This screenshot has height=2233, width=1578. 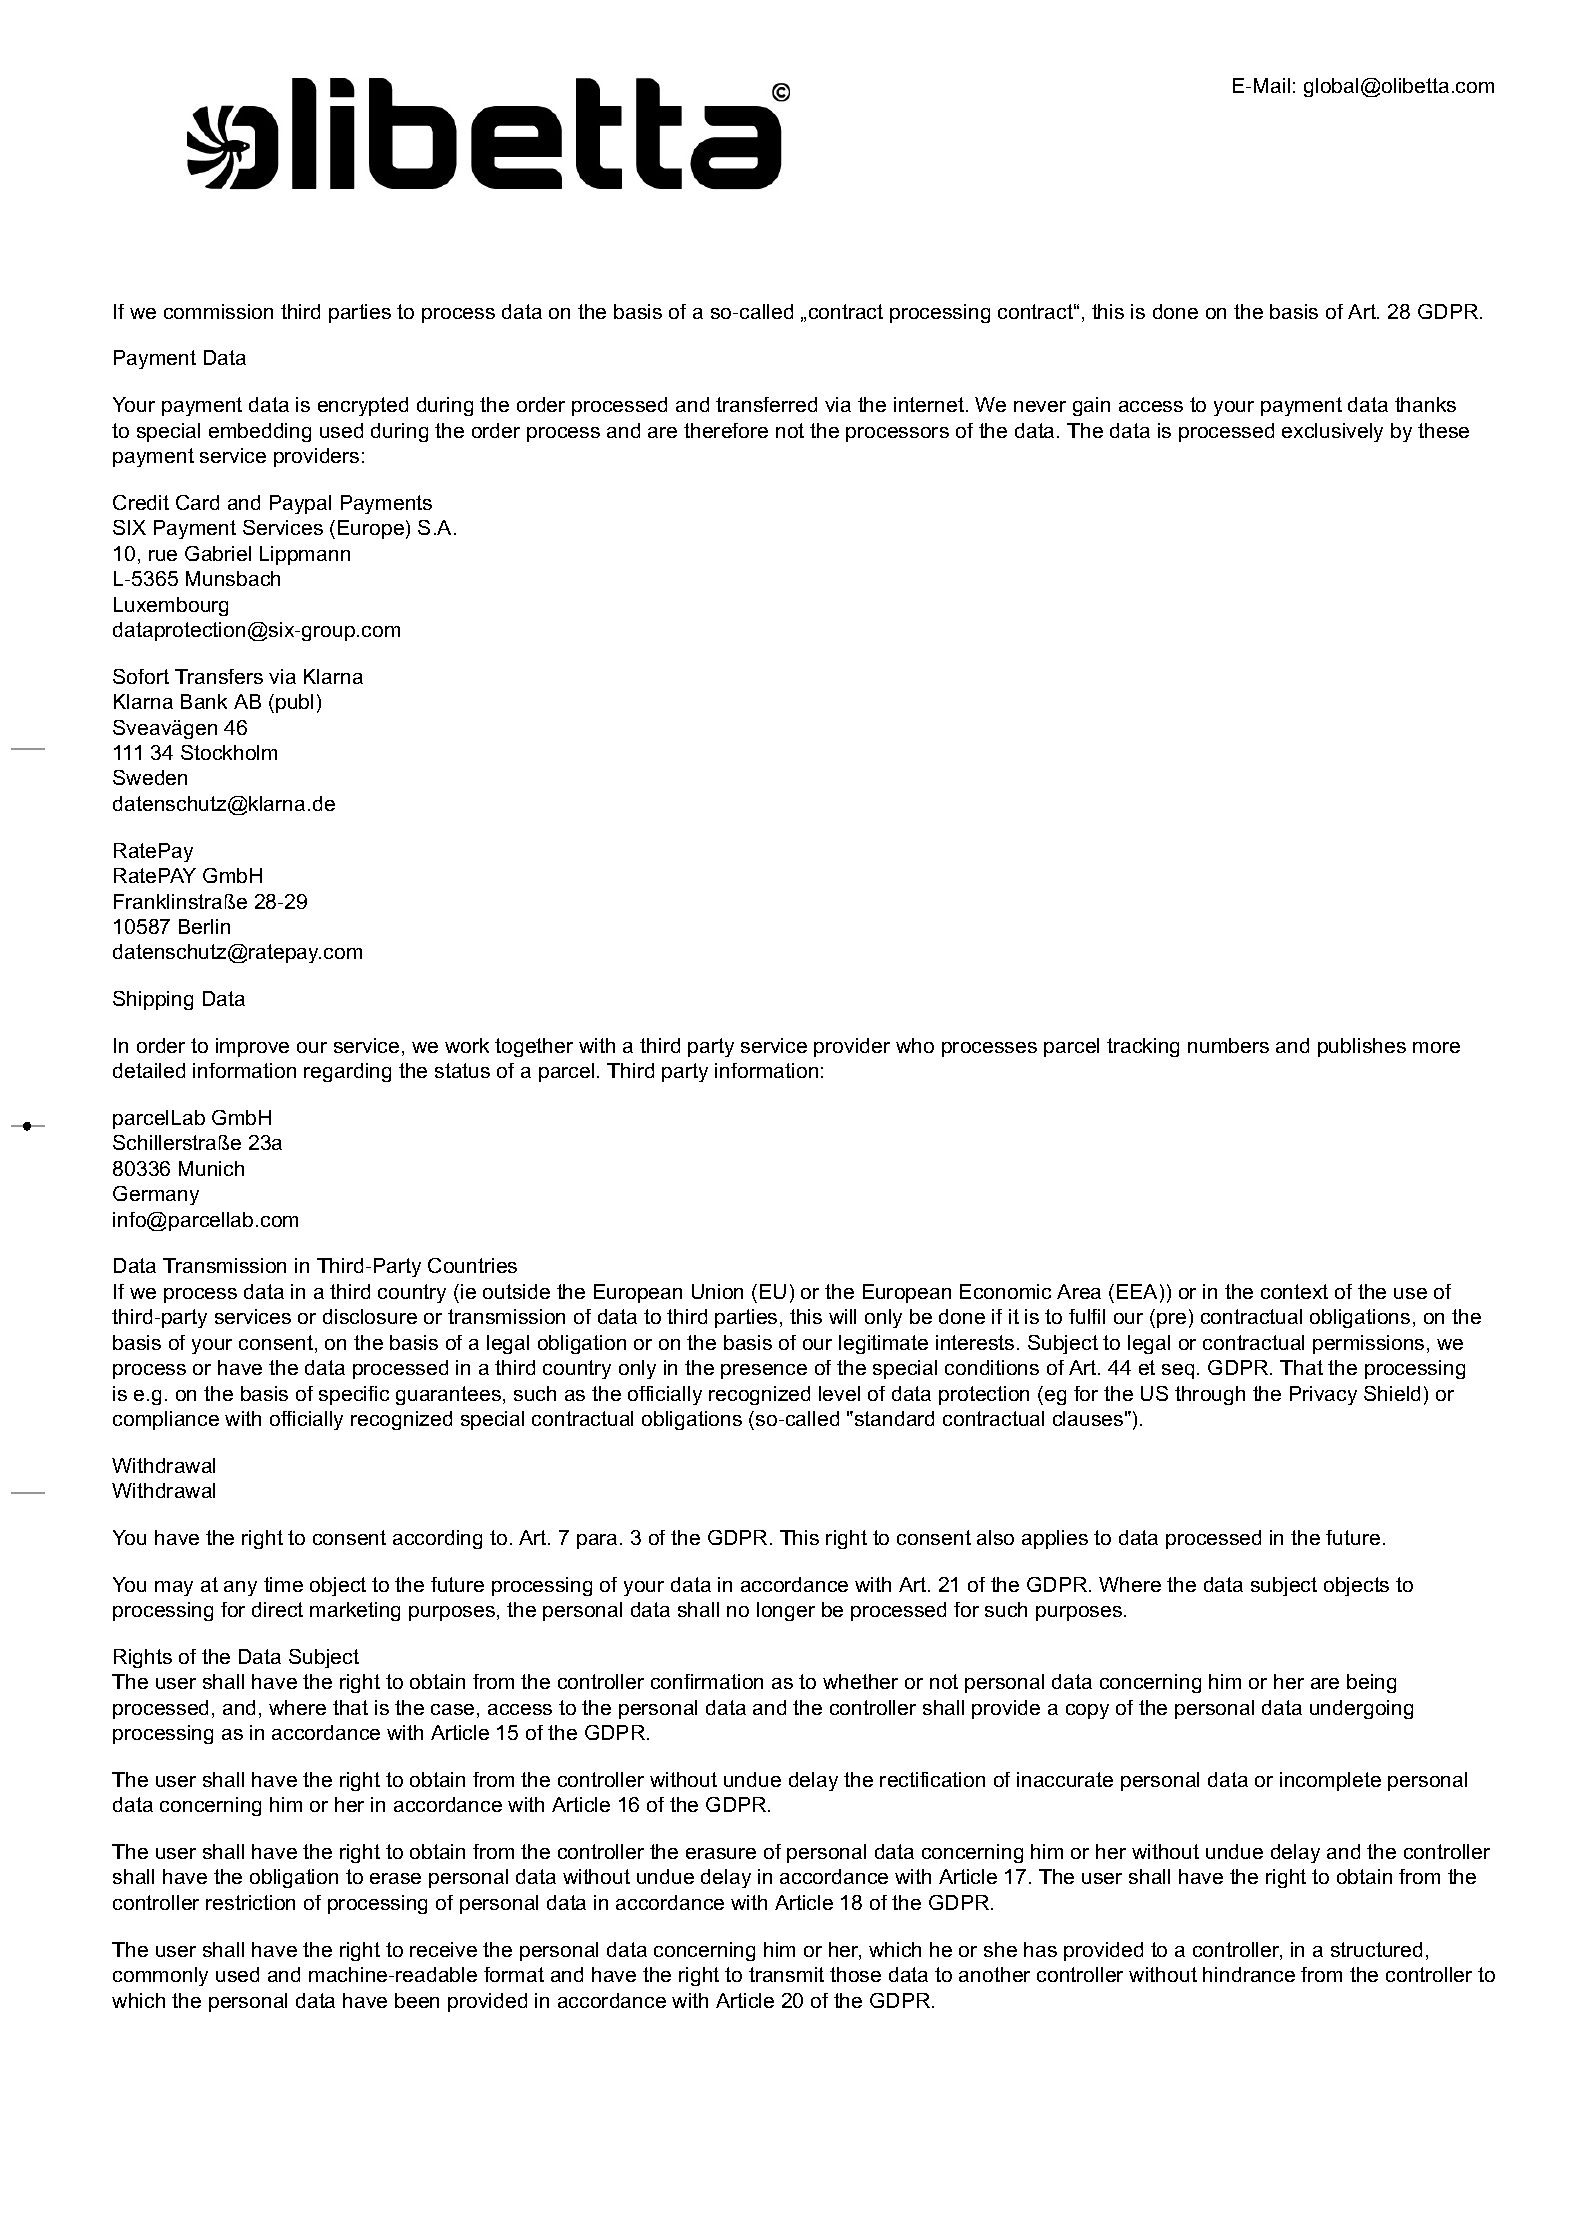 What do you see at coordinates (786, 1974) in the screenshot?
I see `transmit` at bounding box center [786, 1974].
